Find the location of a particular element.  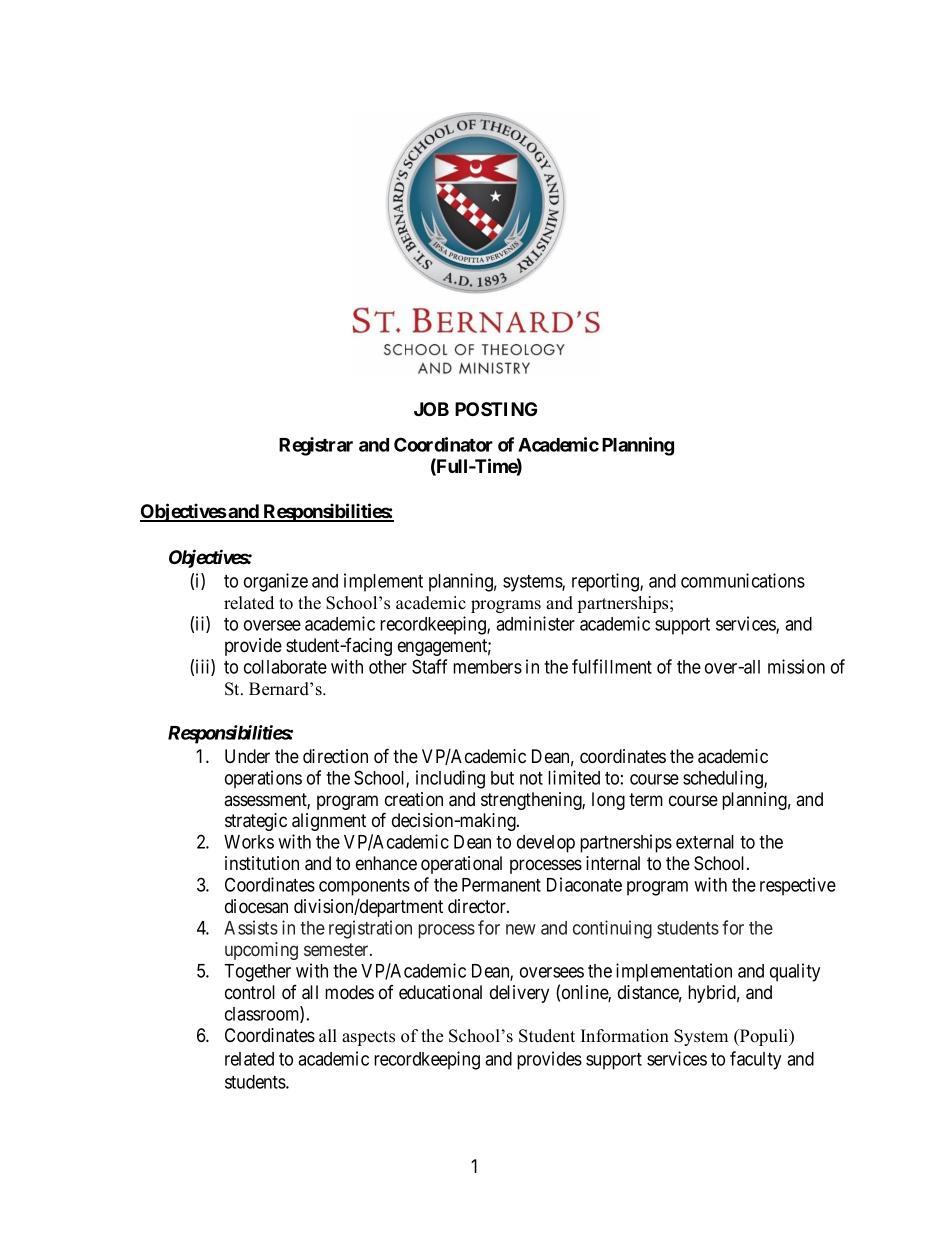

delivery is located at coordinates (519, 994).
